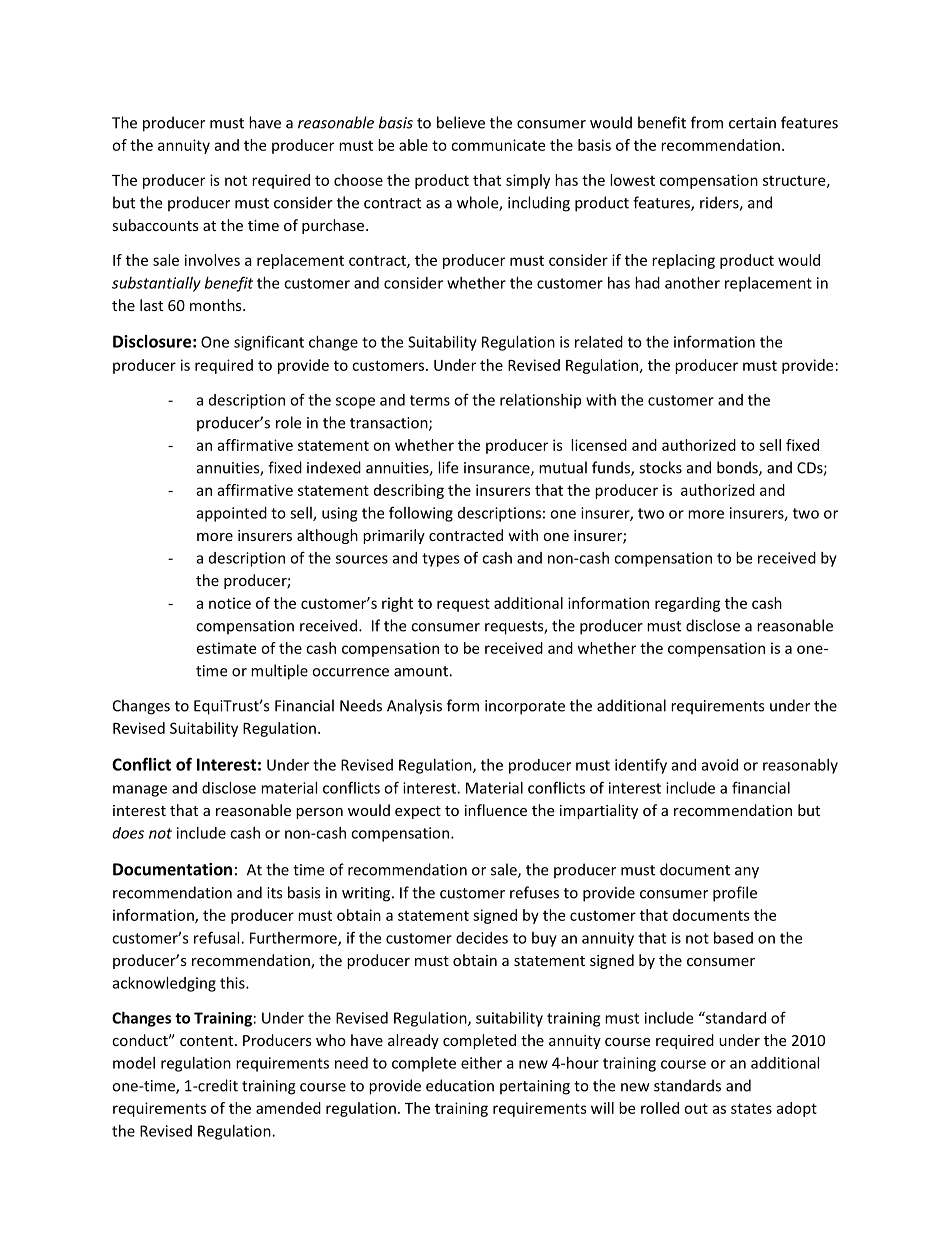 Image resolution: width=952 pixels, height=1233 pixels. I want to click on content, so click(208, 1041).
